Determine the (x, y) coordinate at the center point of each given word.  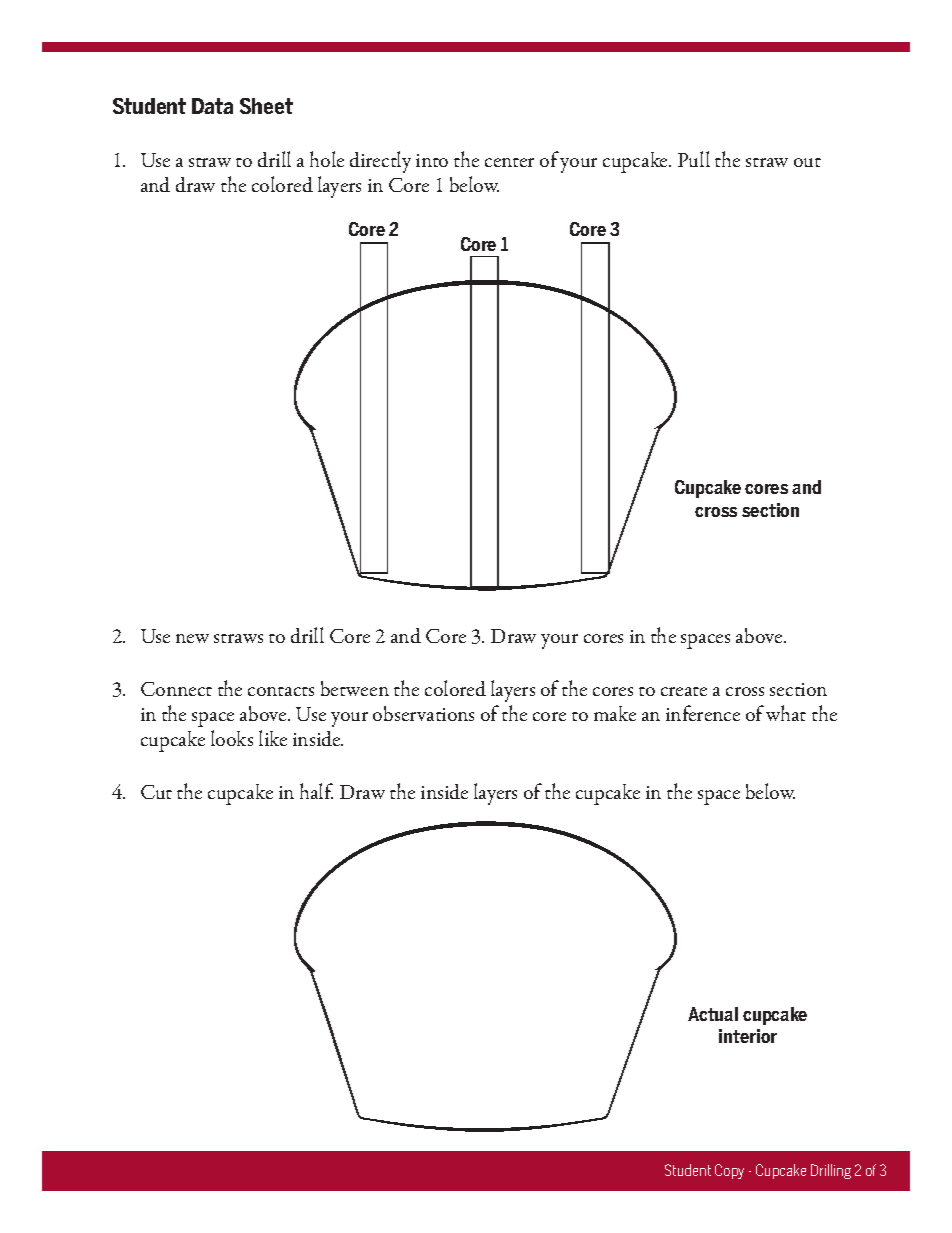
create (684, 691)
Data (212, 106)
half (316, 791)
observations (423, 713)
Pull (694, 159)
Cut (156, 792)
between (355, 688)
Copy (729, 1171)
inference (703, 713)
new (192, 638)
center (509, 162)
